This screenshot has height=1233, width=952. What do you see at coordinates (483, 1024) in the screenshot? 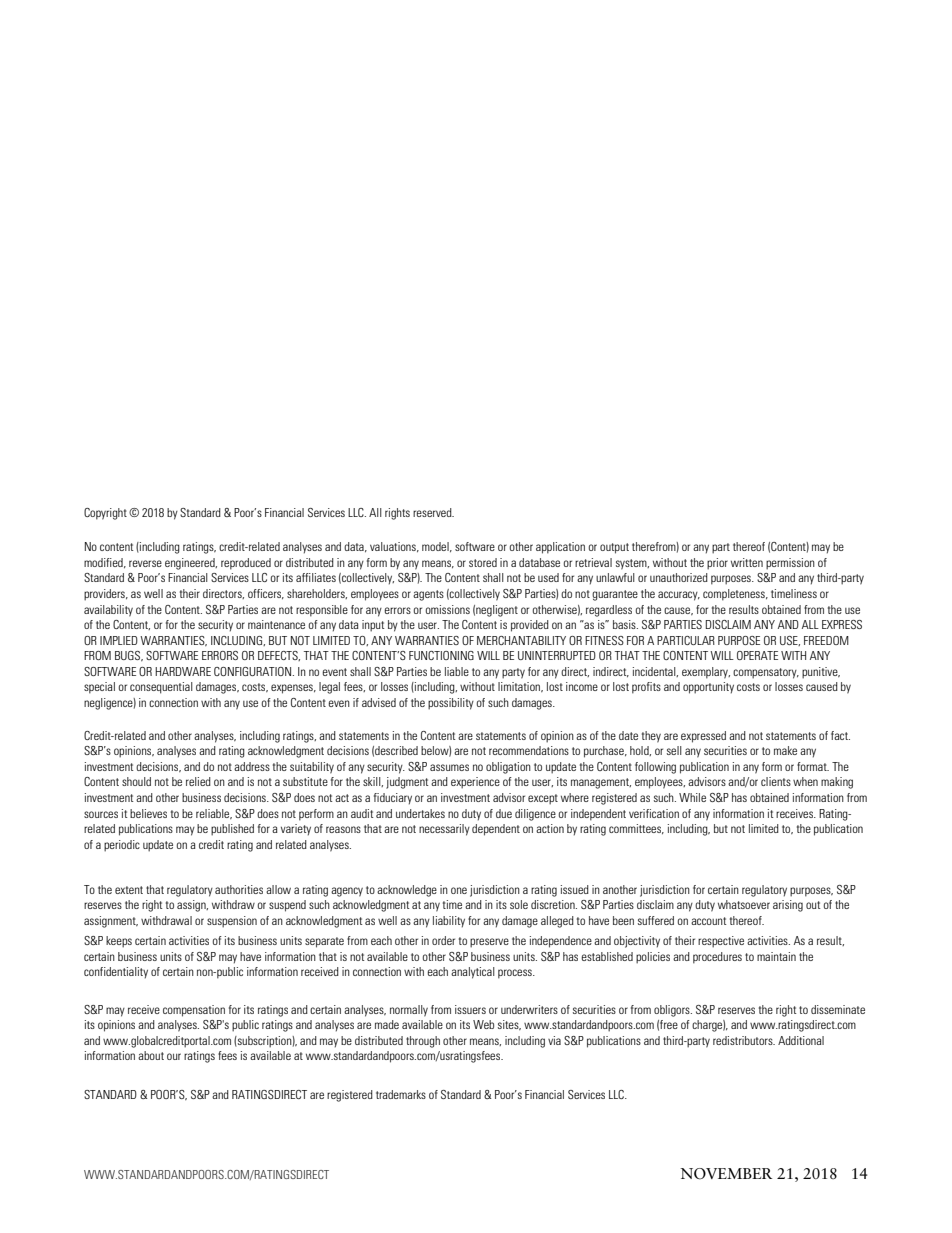
I see `Web` at bounding box center [483, 1024].
